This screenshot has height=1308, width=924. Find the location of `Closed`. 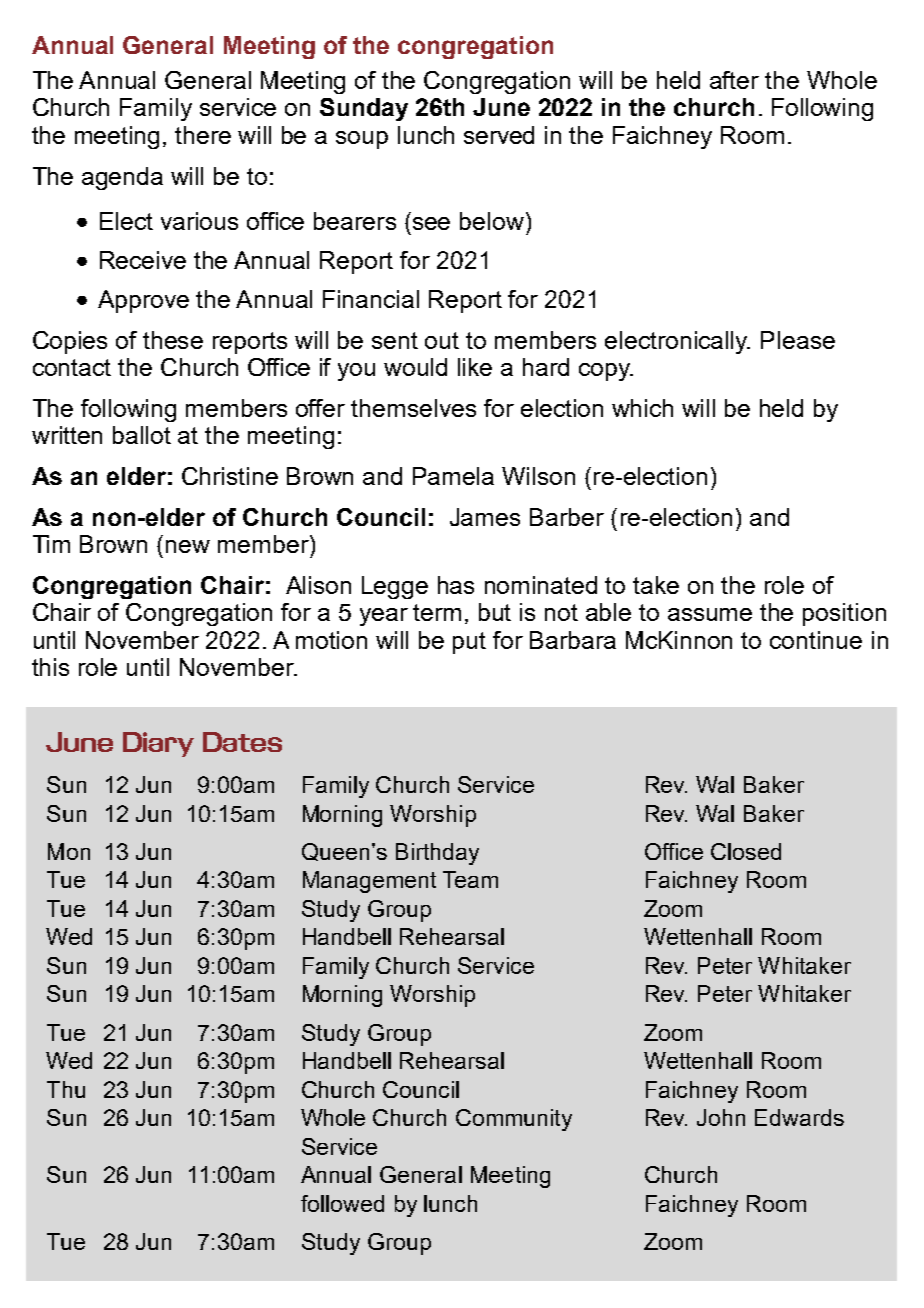

Closed is located at coordinates (746, 851).
